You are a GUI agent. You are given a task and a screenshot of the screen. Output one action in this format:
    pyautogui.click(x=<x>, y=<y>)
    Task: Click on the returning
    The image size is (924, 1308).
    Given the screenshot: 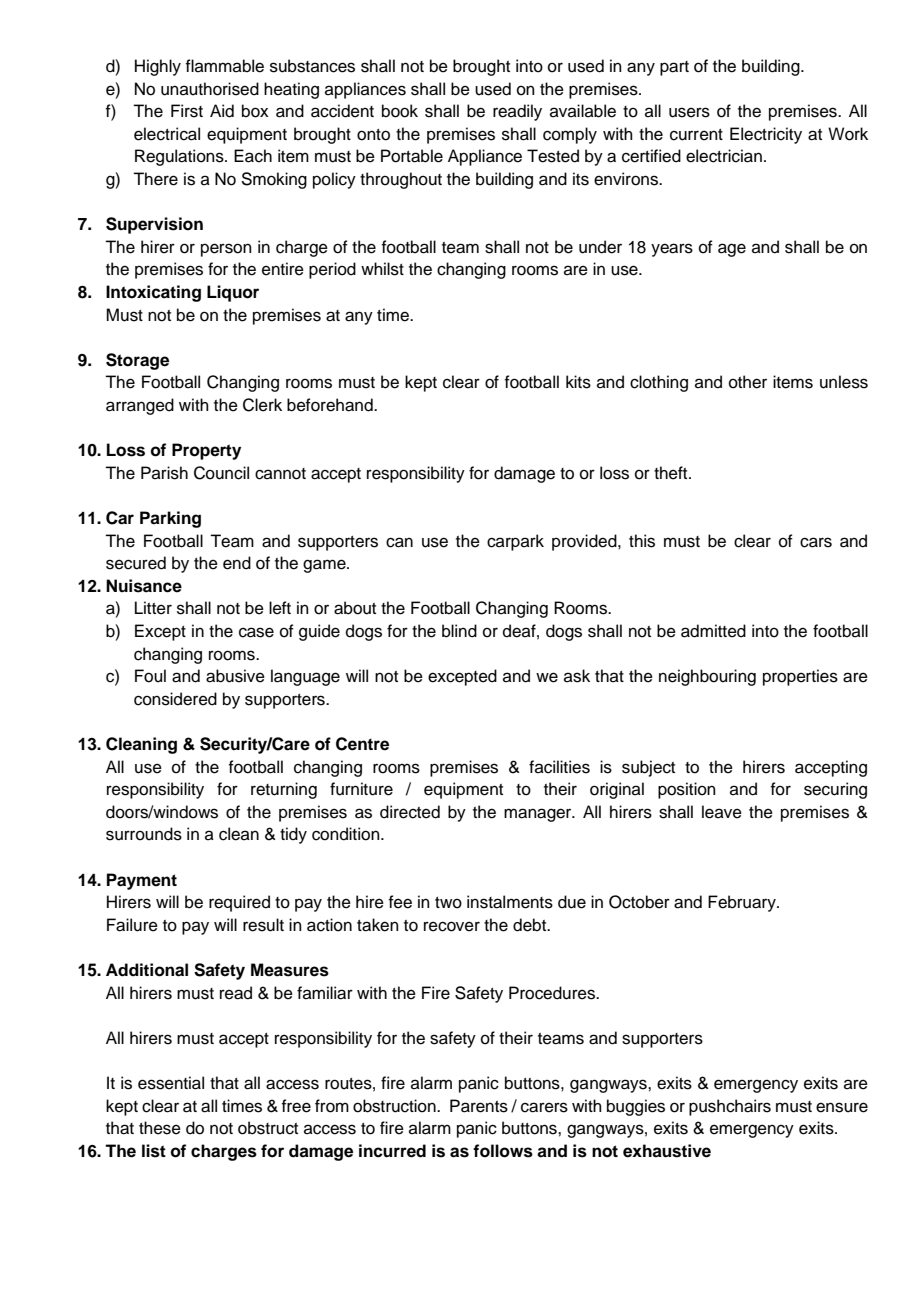 What is the action you would take?
    pyautogui.click(x=284, y=790)
